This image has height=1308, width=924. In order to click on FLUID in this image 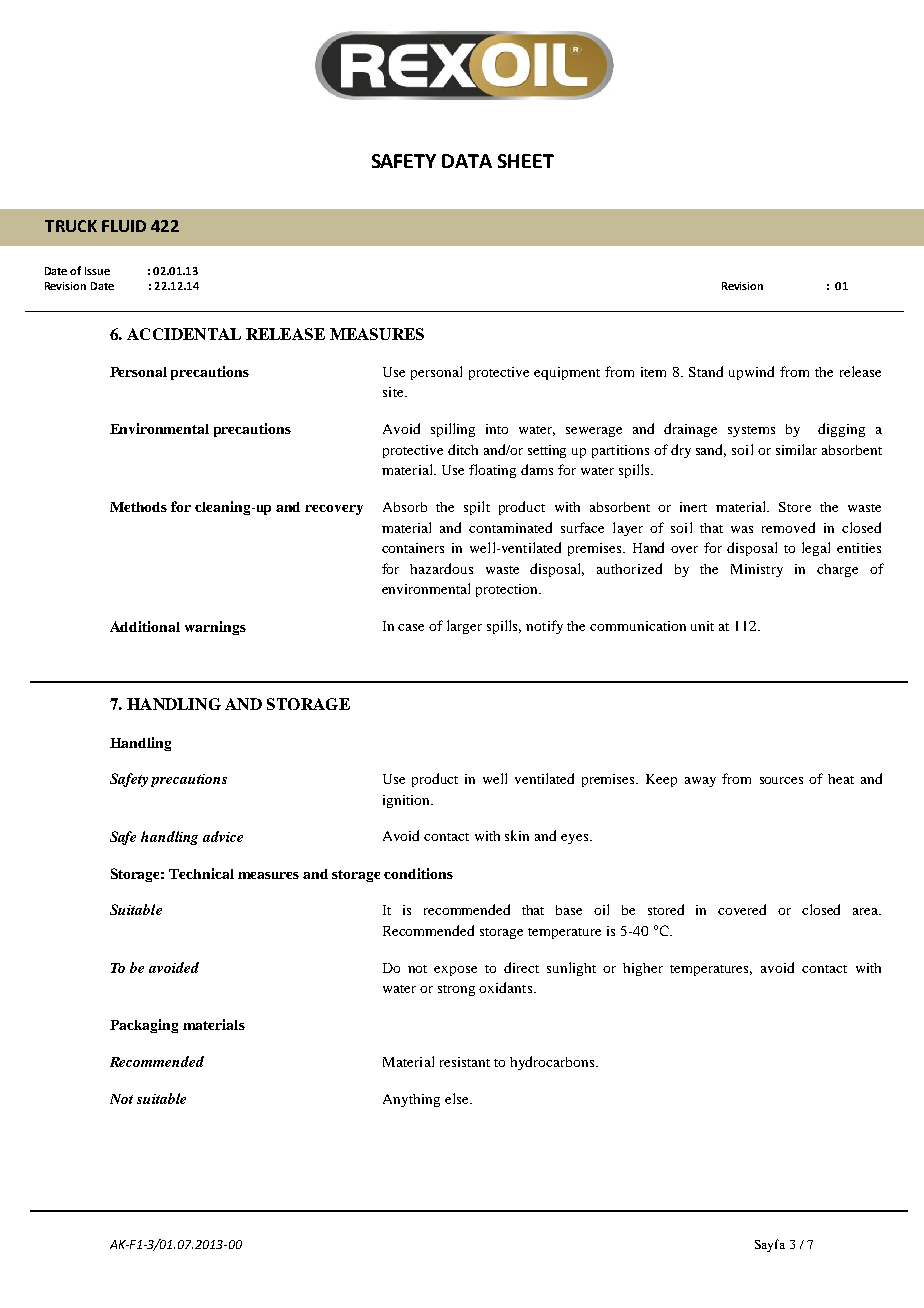, I will do `click(124, 226)`.
